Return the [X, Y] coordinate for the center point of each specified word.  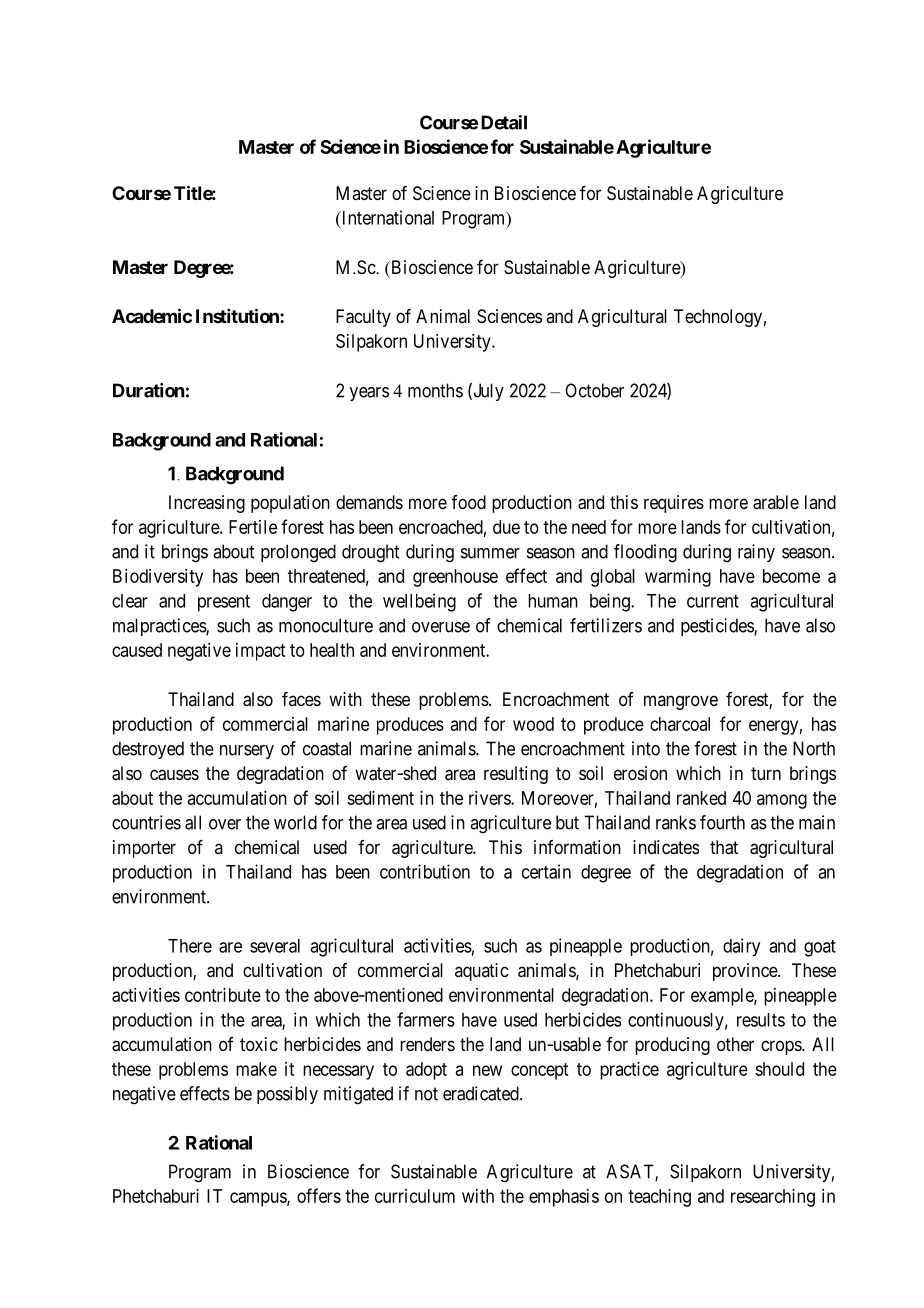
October [594, 390]
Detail [504, 122]
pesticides [718, 627]
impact [260, 652]
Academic [152, 315]
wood [533, 724]
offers [319, 1195]
